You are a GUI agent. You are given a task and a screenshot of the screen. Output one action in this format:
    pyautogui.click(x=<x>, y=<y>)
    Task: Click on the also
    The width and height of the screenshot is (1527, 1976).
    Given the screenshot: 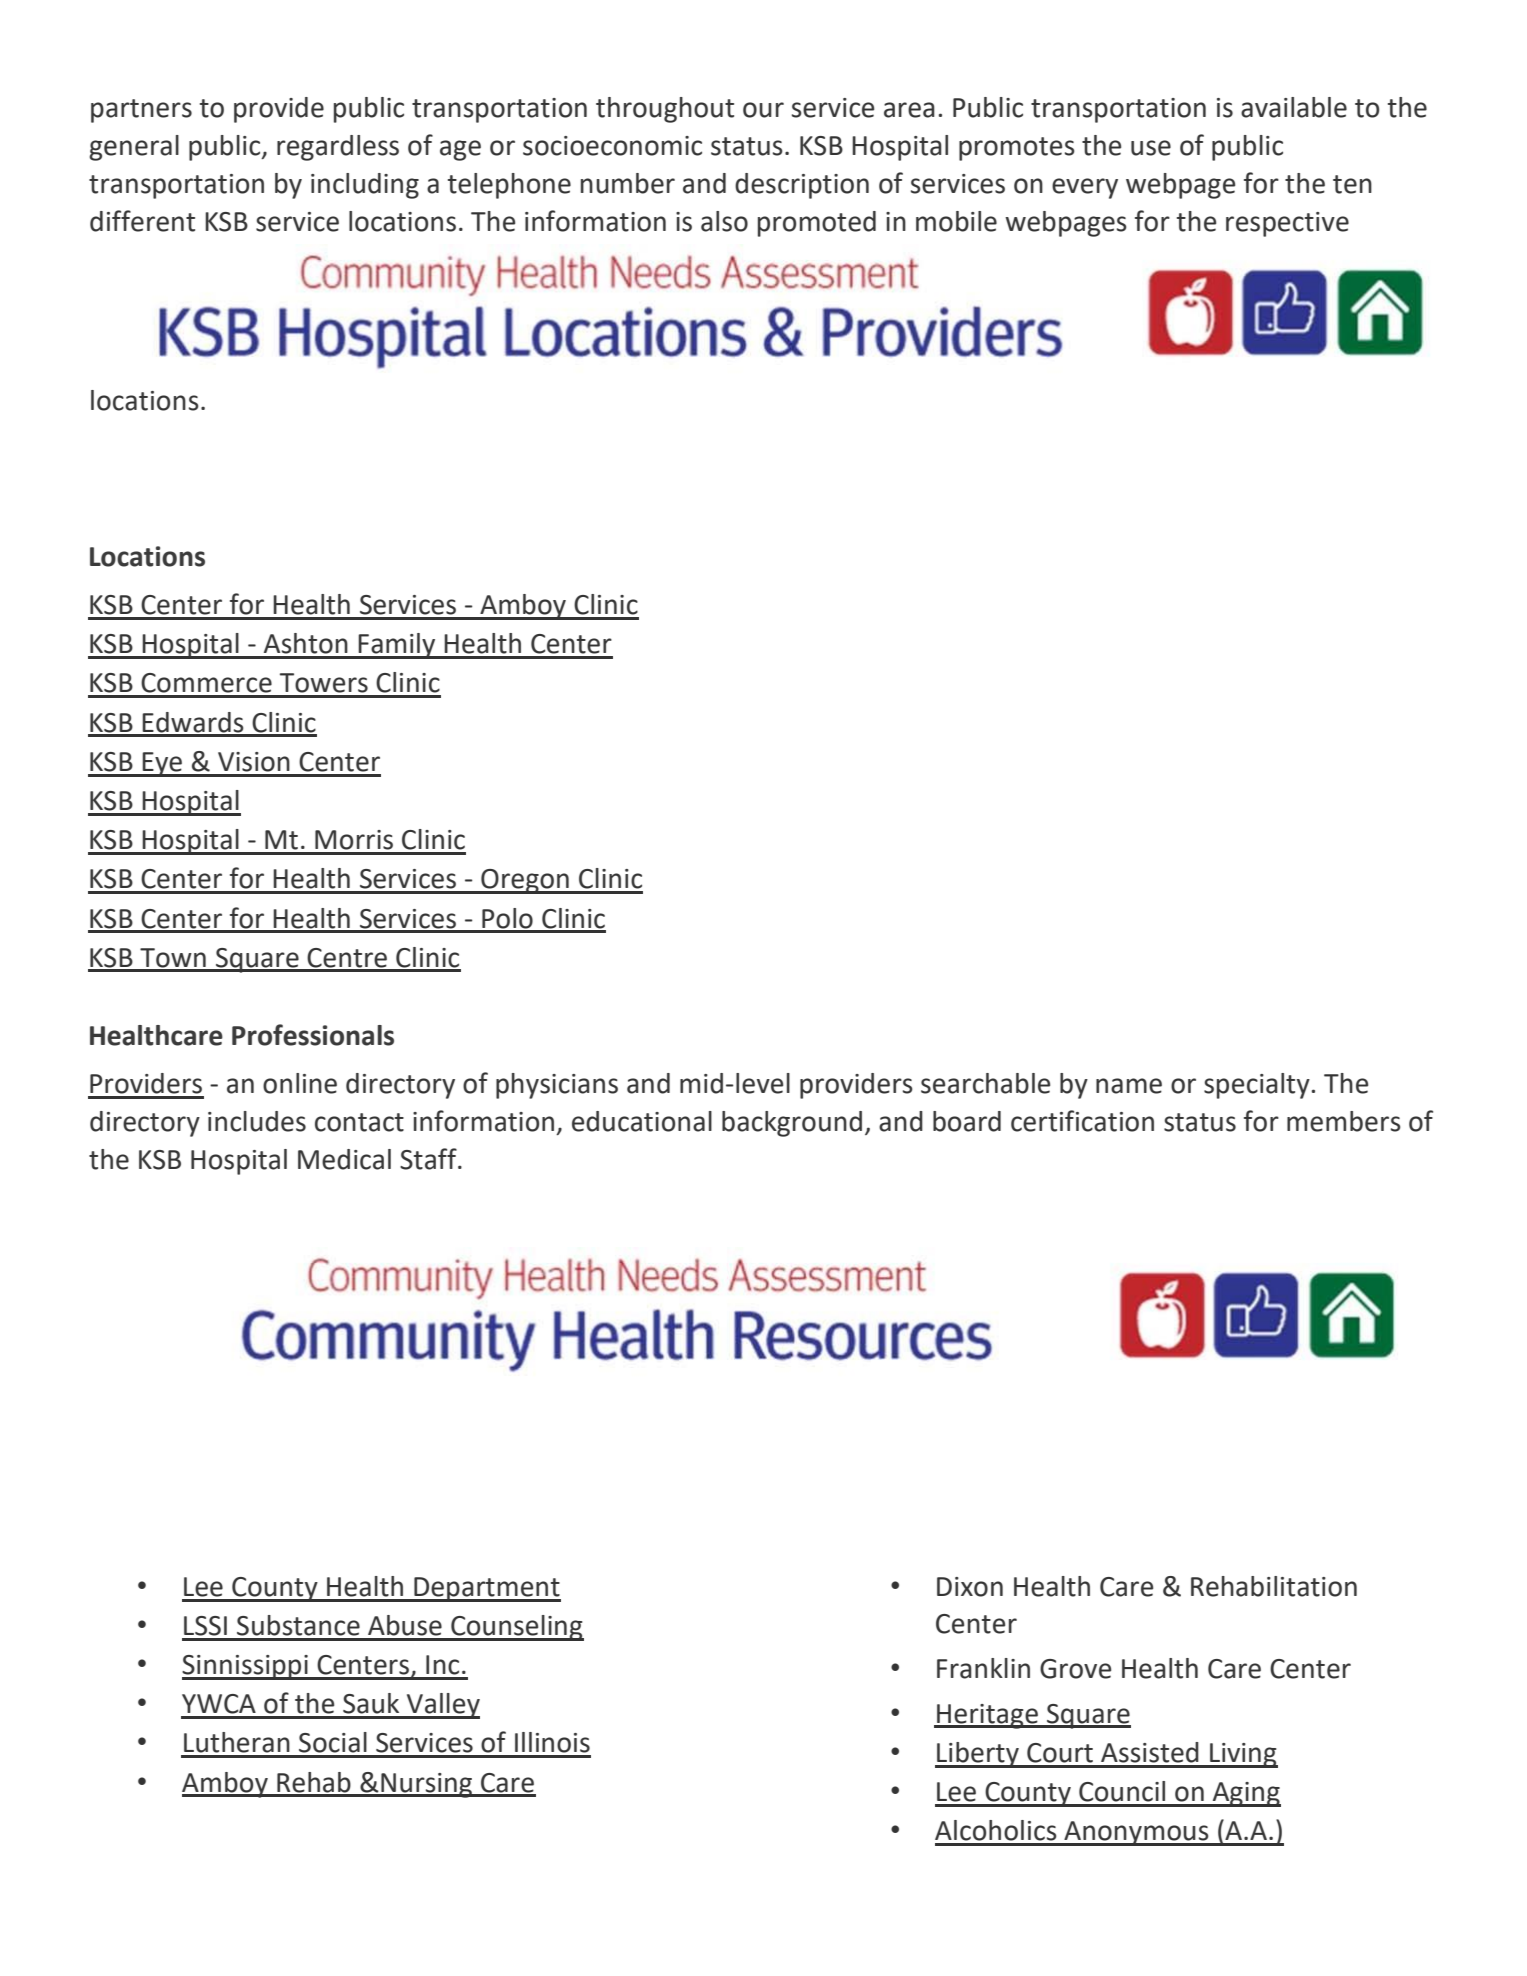 What is the action you would take?
    pyautogui.click(x=724, y=221)
